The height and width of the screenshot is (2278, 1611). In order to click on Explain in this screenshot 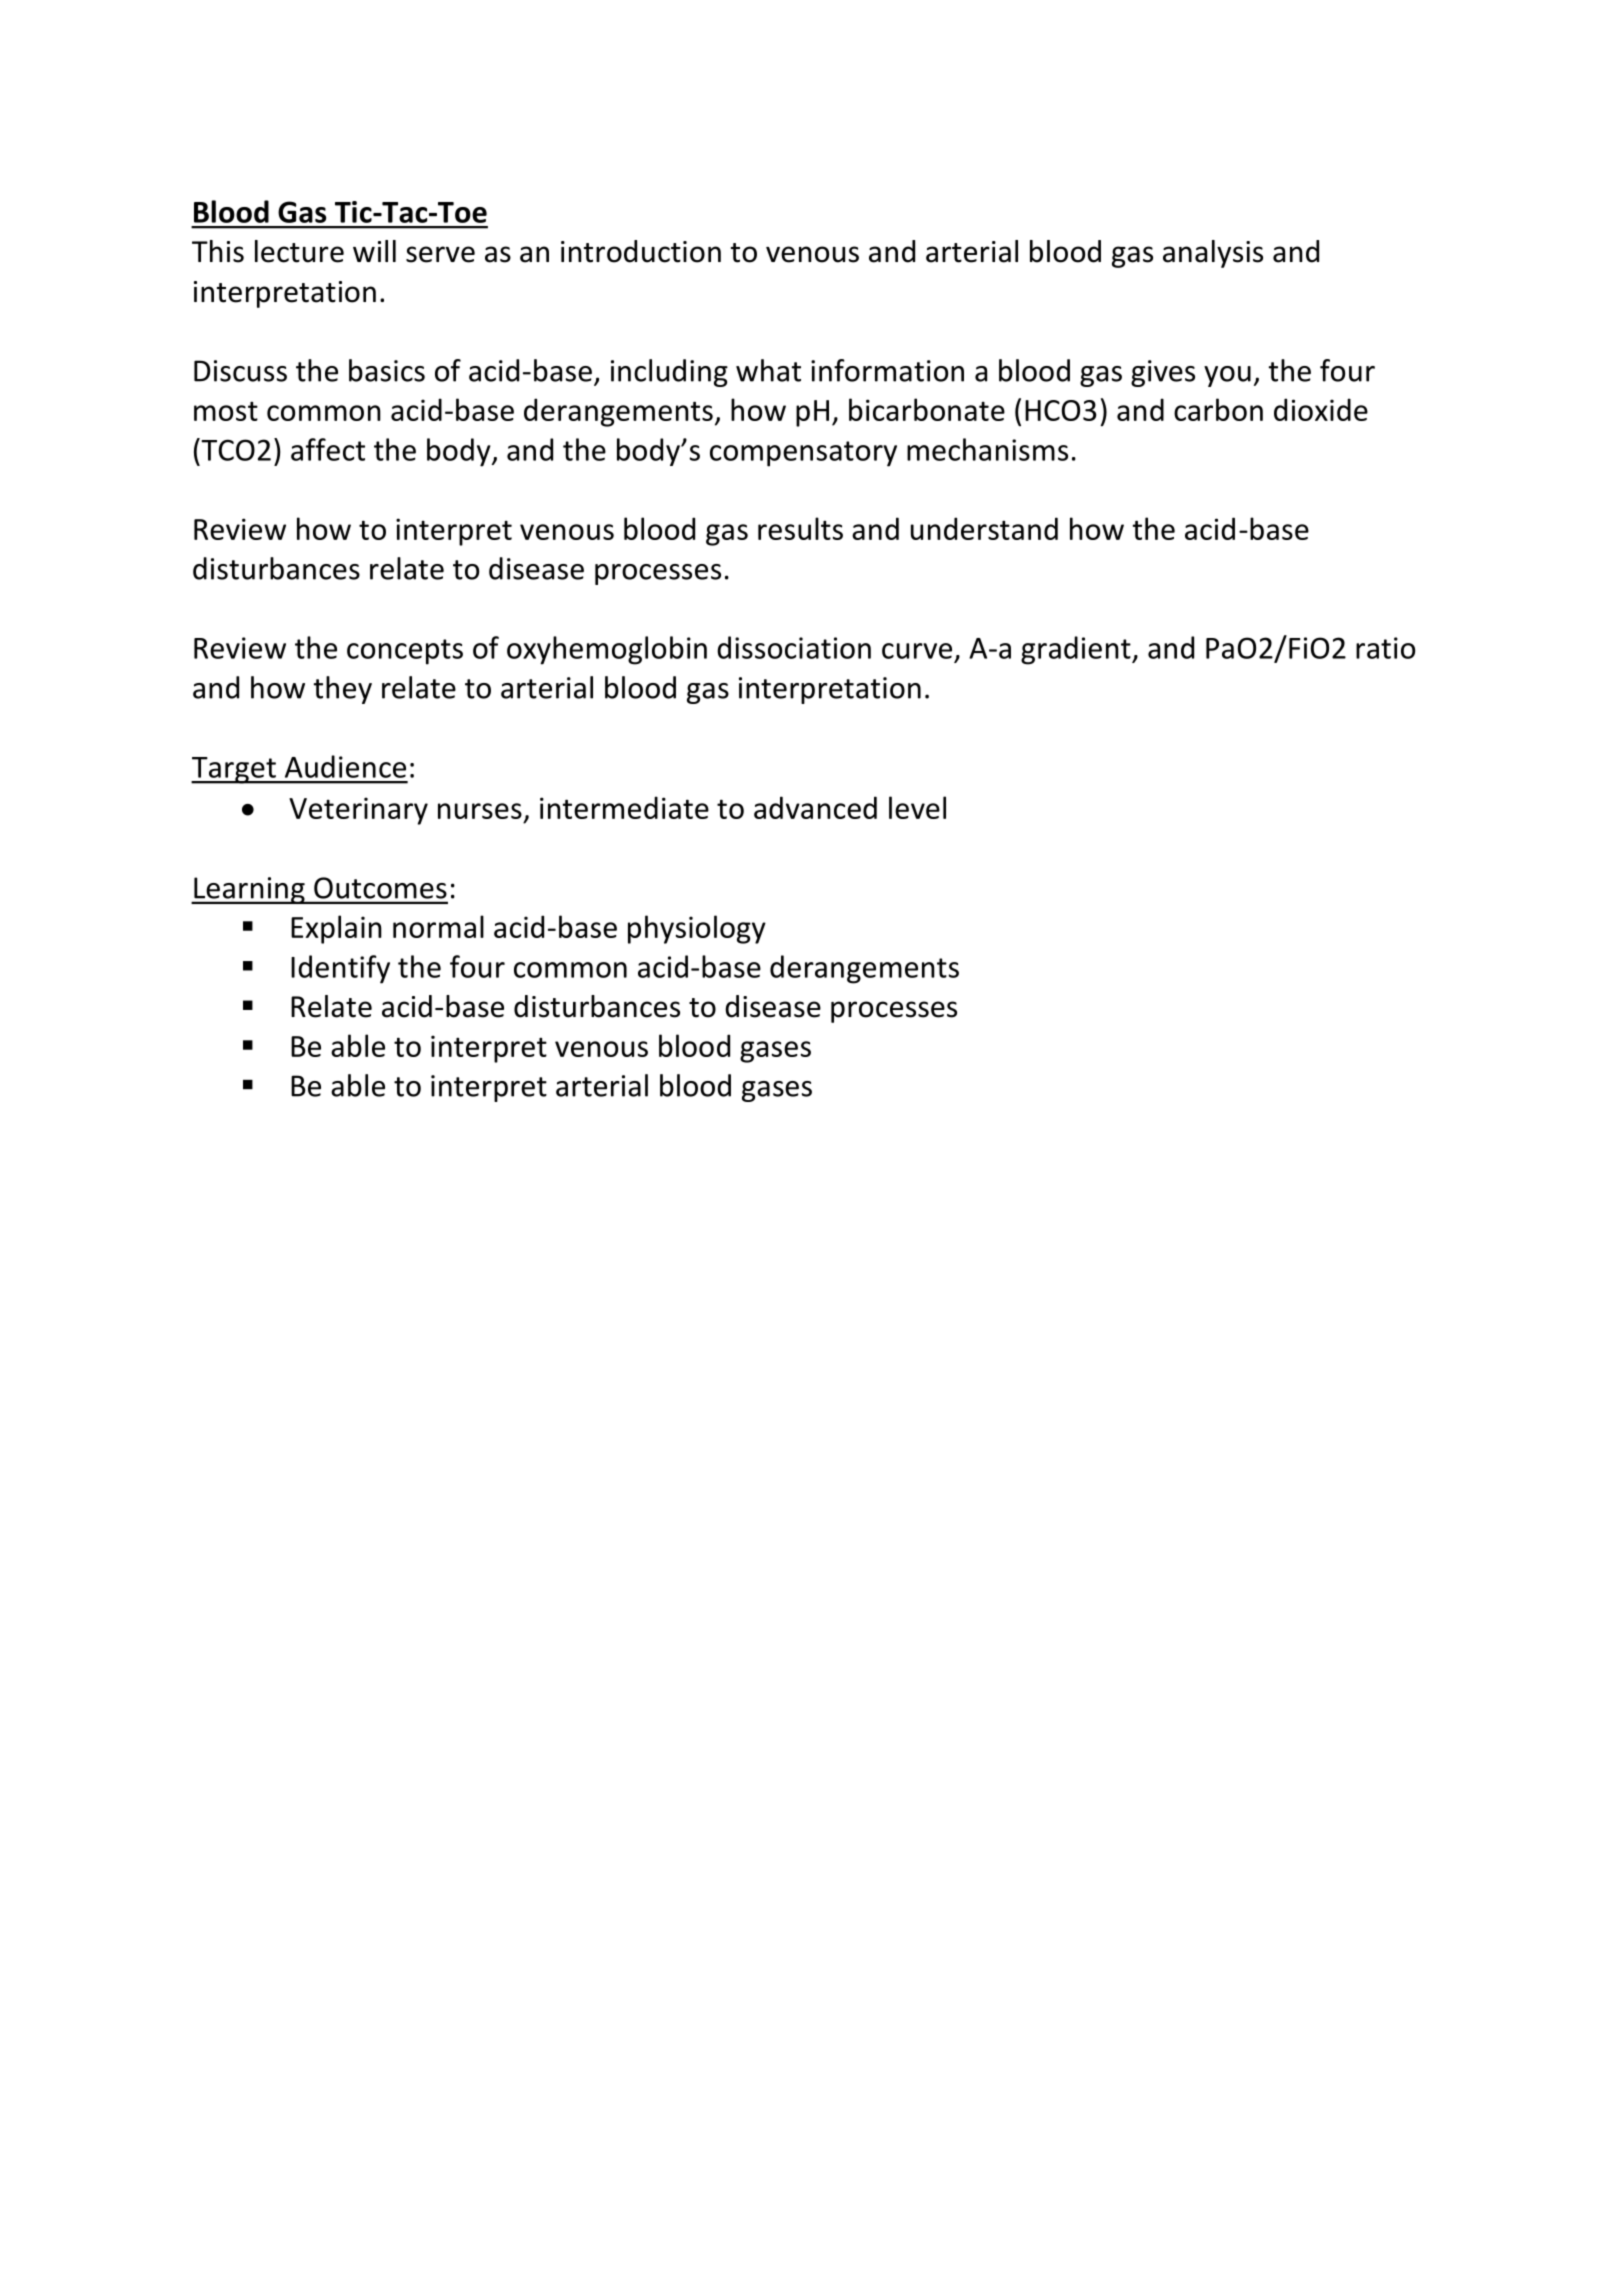, I will do `click(336, 929)`.
